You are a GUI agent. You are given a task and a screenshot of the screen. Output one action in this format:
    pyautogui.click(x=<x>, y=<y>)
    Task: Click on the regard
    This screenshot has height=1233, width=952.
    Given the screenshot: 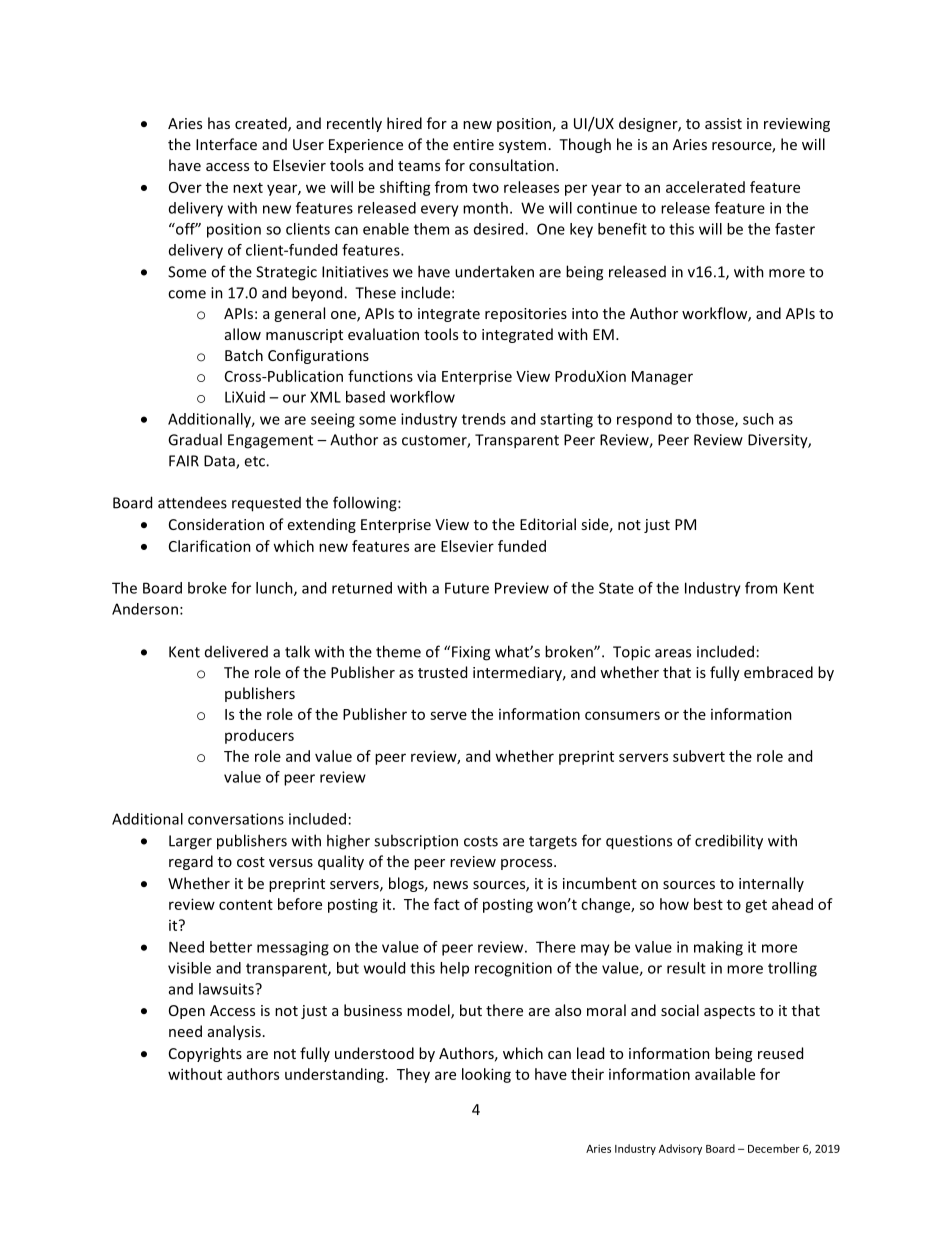 What is the action you would take?
    pyautogui.click(x=191, y=862)
